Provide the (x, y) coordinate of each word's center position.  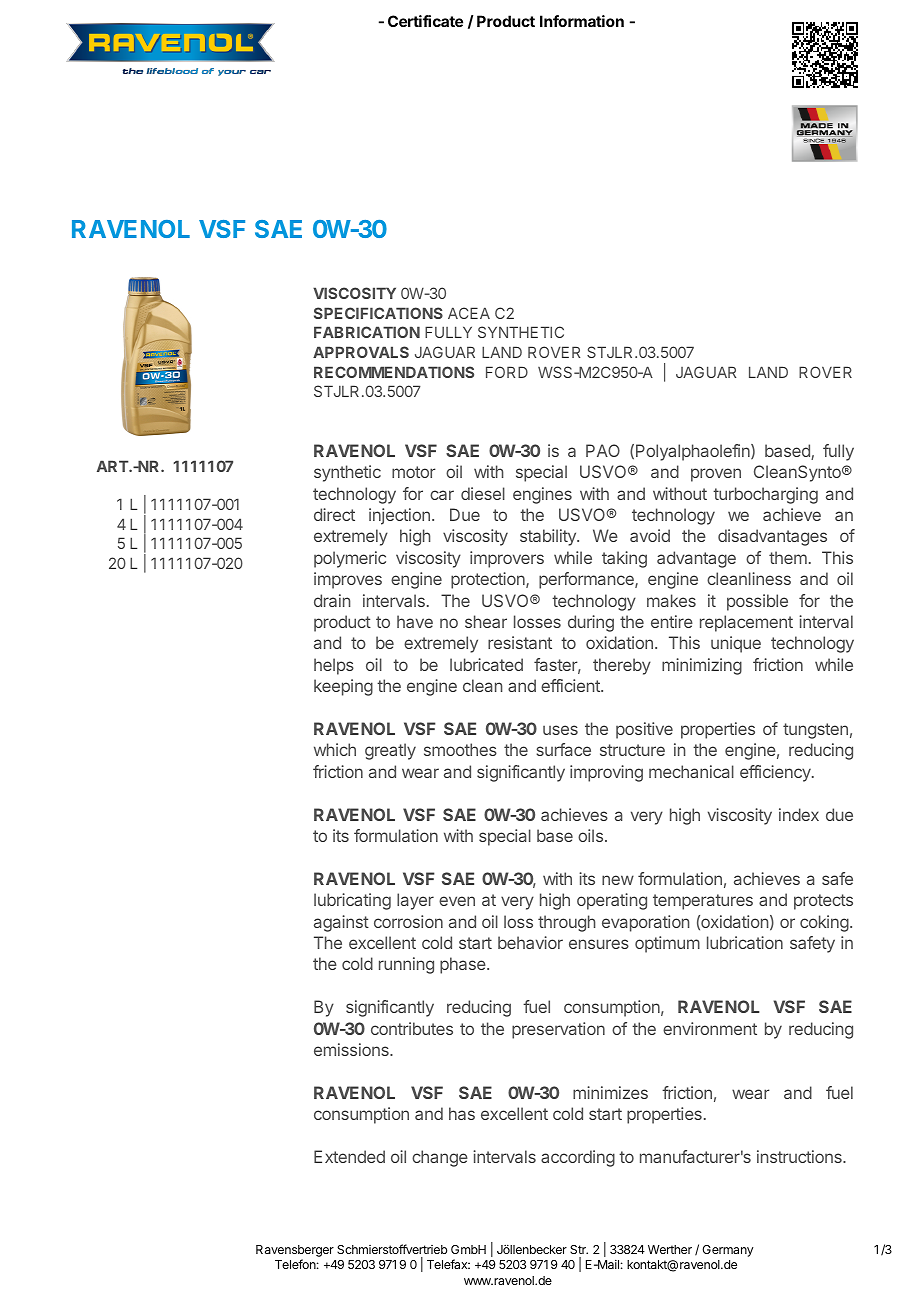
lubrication (745, 942)
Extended (349, 1156)
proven (716, 475)
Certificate (425, 21)
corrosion (408, 921)
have (415, 621)
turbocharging (765, 495)
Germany (727, 1251)
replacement (746, 623)
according (578, 1158)
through (566, 923)
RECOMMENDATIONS (394, 372)
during (591, 623)
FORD (507, 372)
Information (582, 21)
